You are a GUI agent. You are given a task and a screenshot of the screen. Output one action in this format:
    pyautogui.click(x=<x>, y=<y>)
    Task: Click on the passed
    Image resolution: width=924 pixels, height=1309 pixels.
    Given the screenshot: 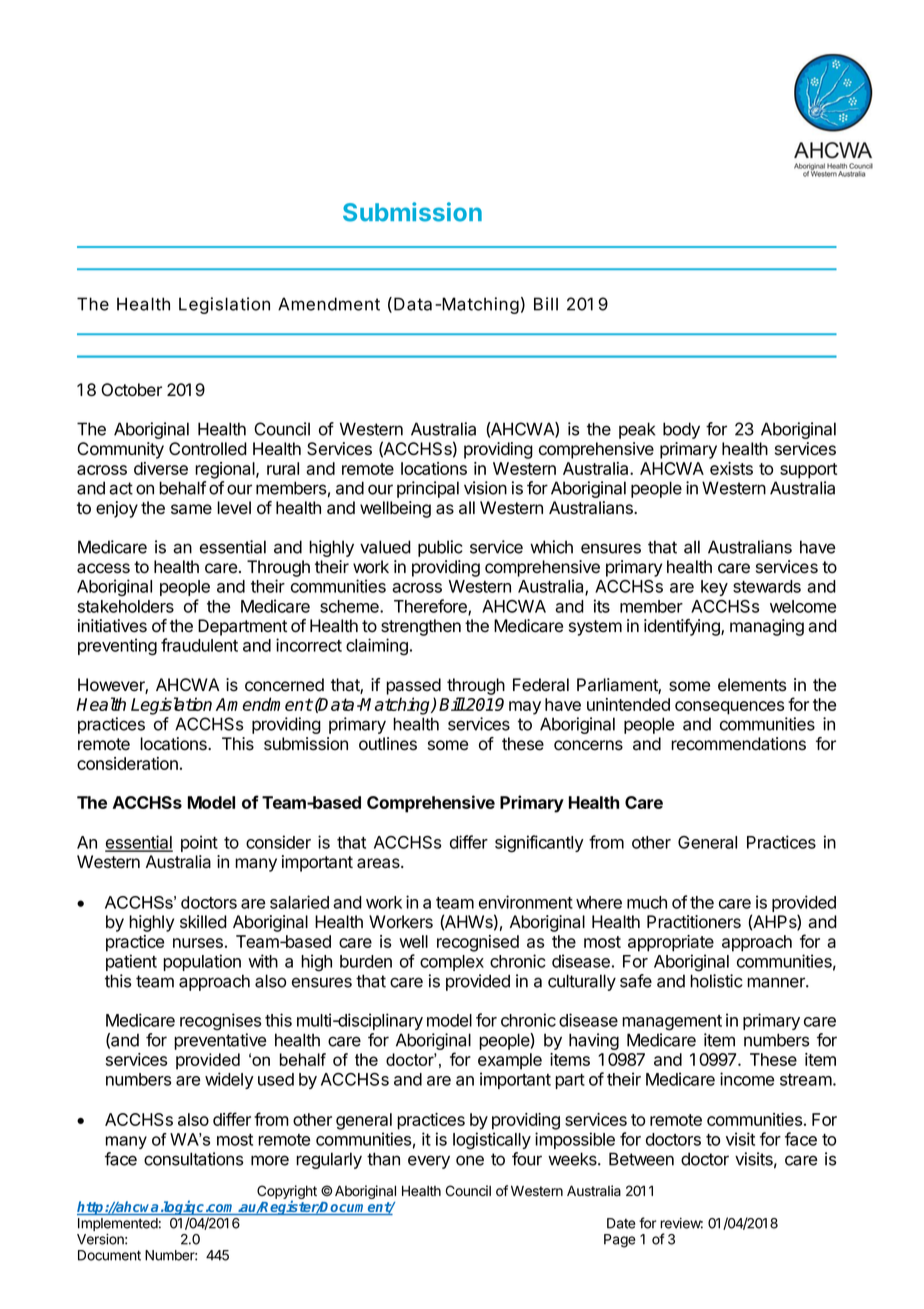 What is the action you would take?
    pyautogui.click(x=413, y=686)
